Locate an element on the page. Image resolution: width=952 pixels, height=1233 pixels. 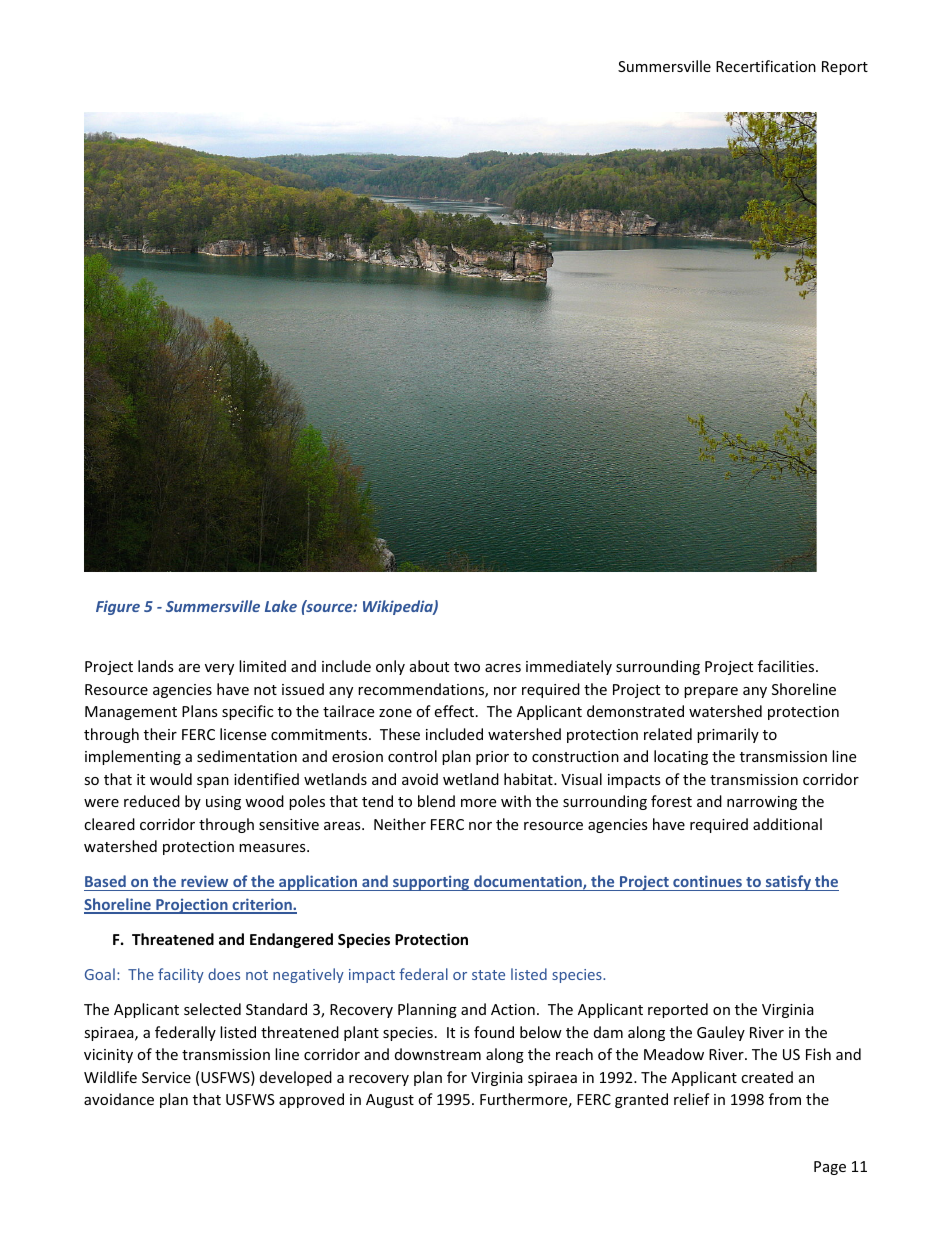
review is located at coordinates (205, 883).
